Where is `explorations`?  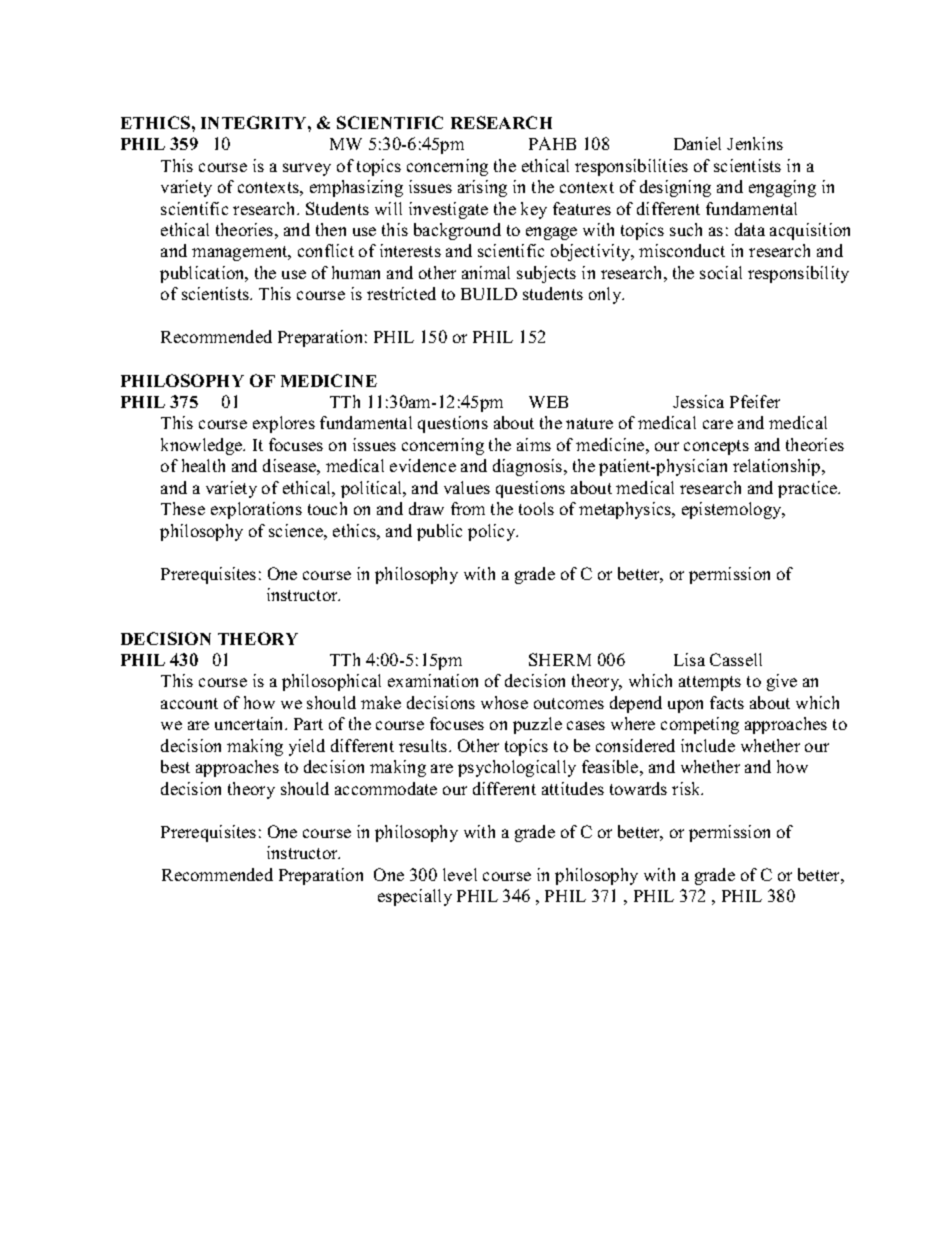
explorations is located at coordinates (256, 510).
